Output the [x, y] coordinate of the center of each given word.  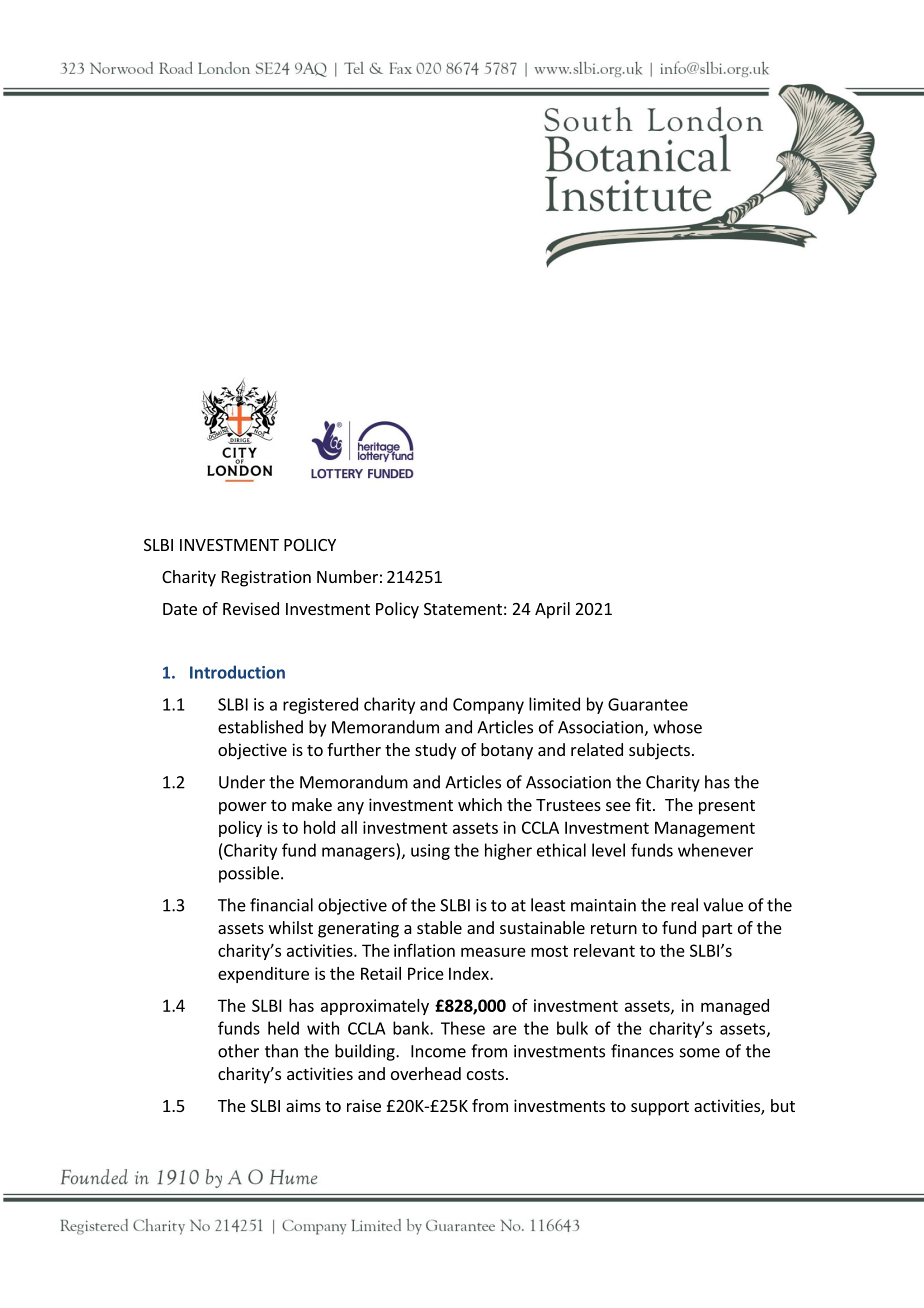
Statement [463, 609]
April [552, 610]
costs [485, 1074]
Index [470, 973]
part [717, 930]
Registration [266, 578]
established [260, 727]
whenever [715, 850]
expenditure [263, 975]
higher [508, 851]
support [660, 1108]
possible [249, 874]
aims [303, 1105]
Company [488, 706]
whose [677, 727]
